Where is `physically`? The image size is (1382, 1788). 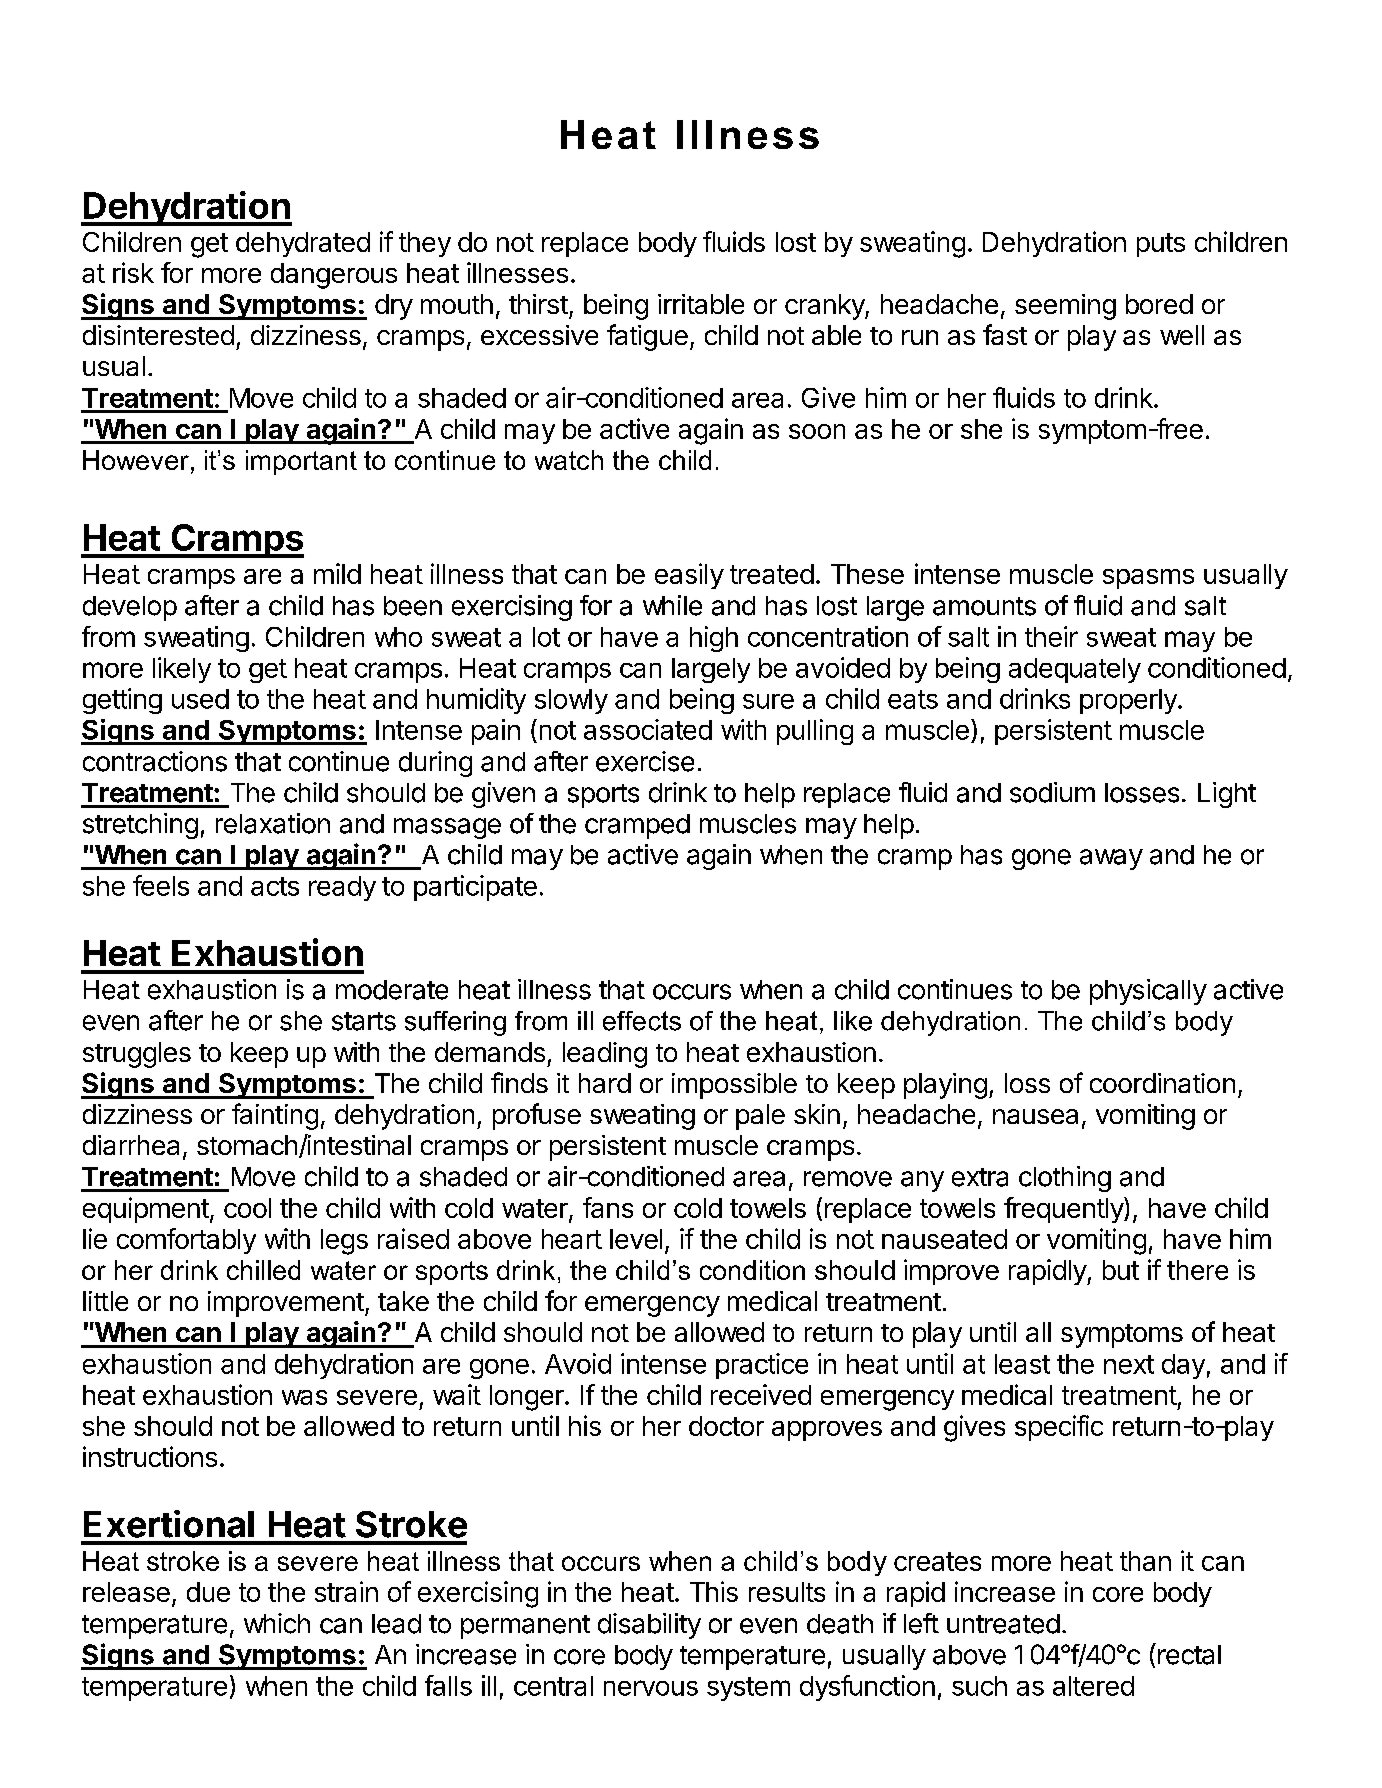
physically is located at coordinates (1148, 992).
